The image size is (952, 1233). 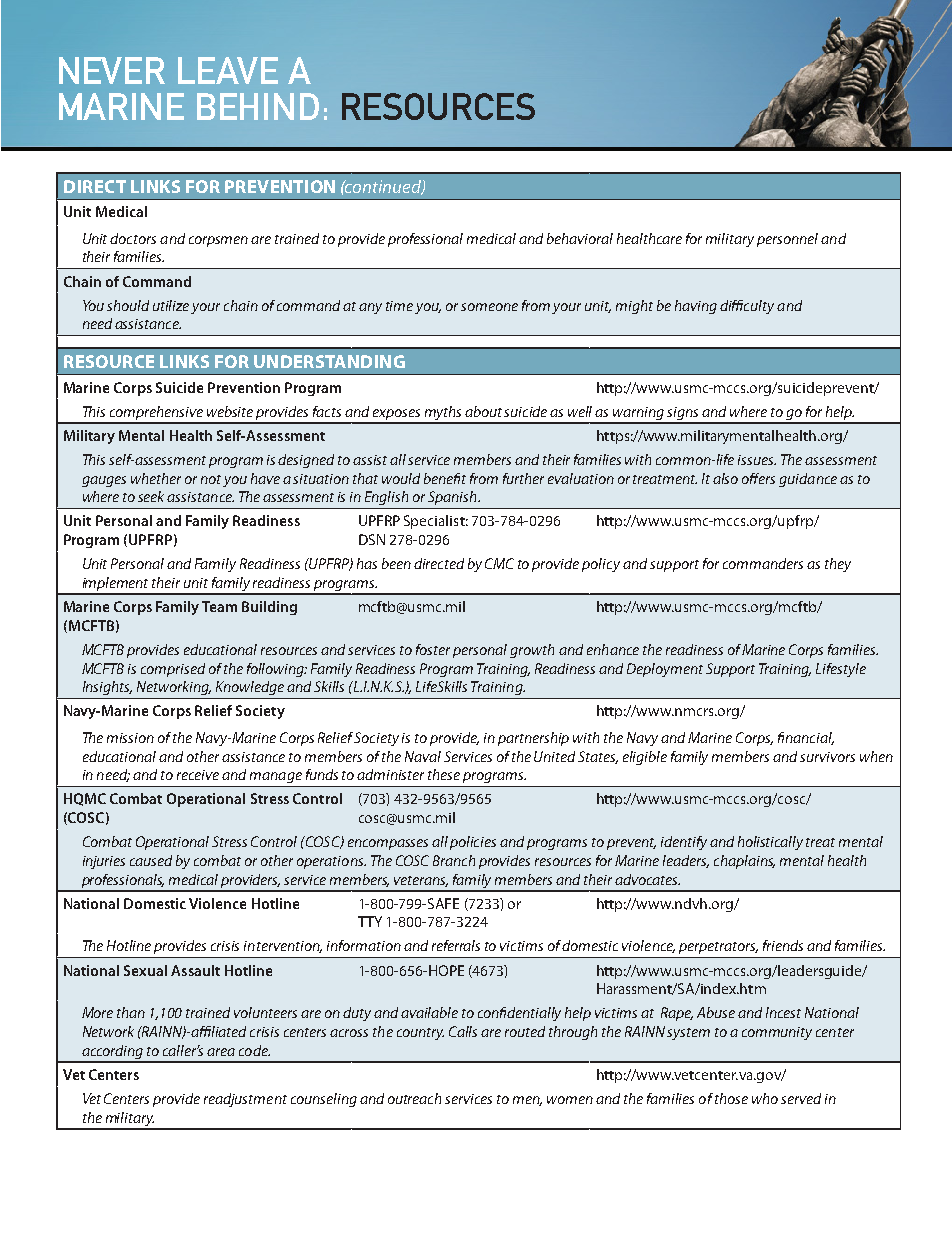 What do you see at coordinates (463, 1031) in the screenshot?
I see `Calls` at bounding box center [463, 1031].
